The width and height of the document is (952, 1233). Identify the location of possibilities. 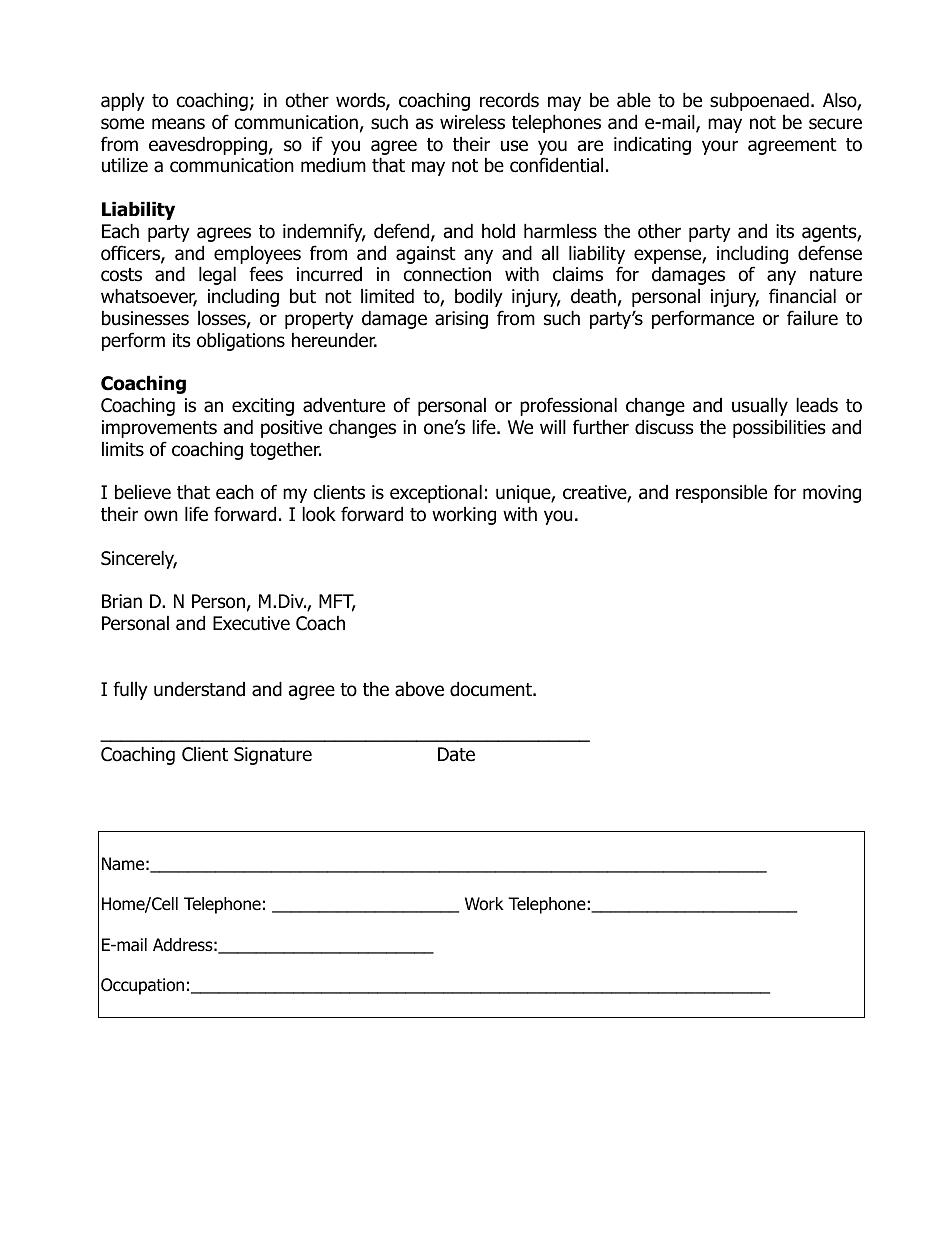
(779, 428).
